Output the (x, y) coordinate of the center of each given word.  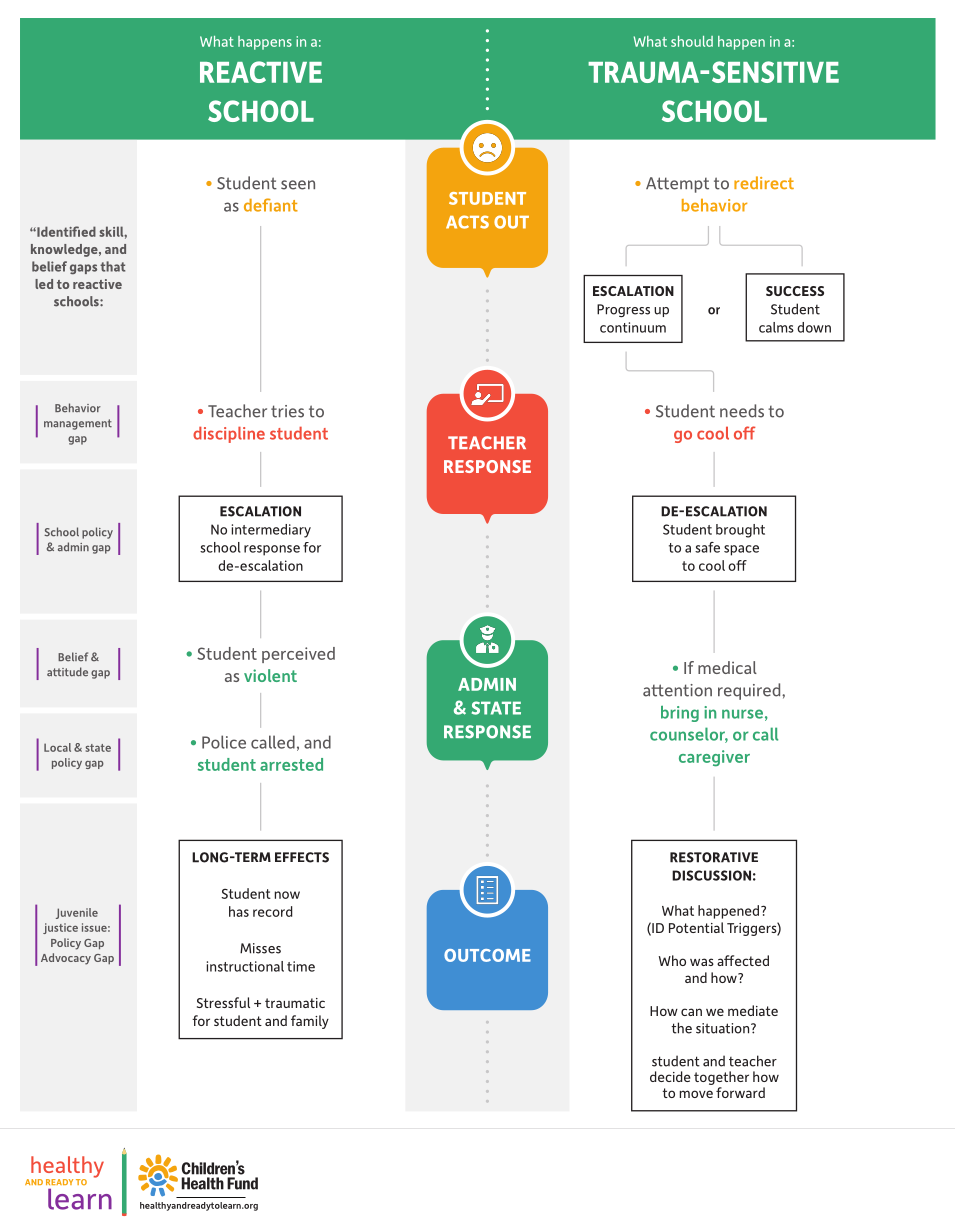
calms (776, 327)
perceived (298, 655)
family (310, 1022)
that (112, 266)
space (741, 550)
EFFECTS (302, 857)
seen (298, 185)
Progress (623, 310)
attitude (67, 672)
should (692, 41)
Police (224, 742)
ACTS (467, 222)
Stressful (223, 1002)
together (721, 1078)
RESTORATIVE (714, 857)
